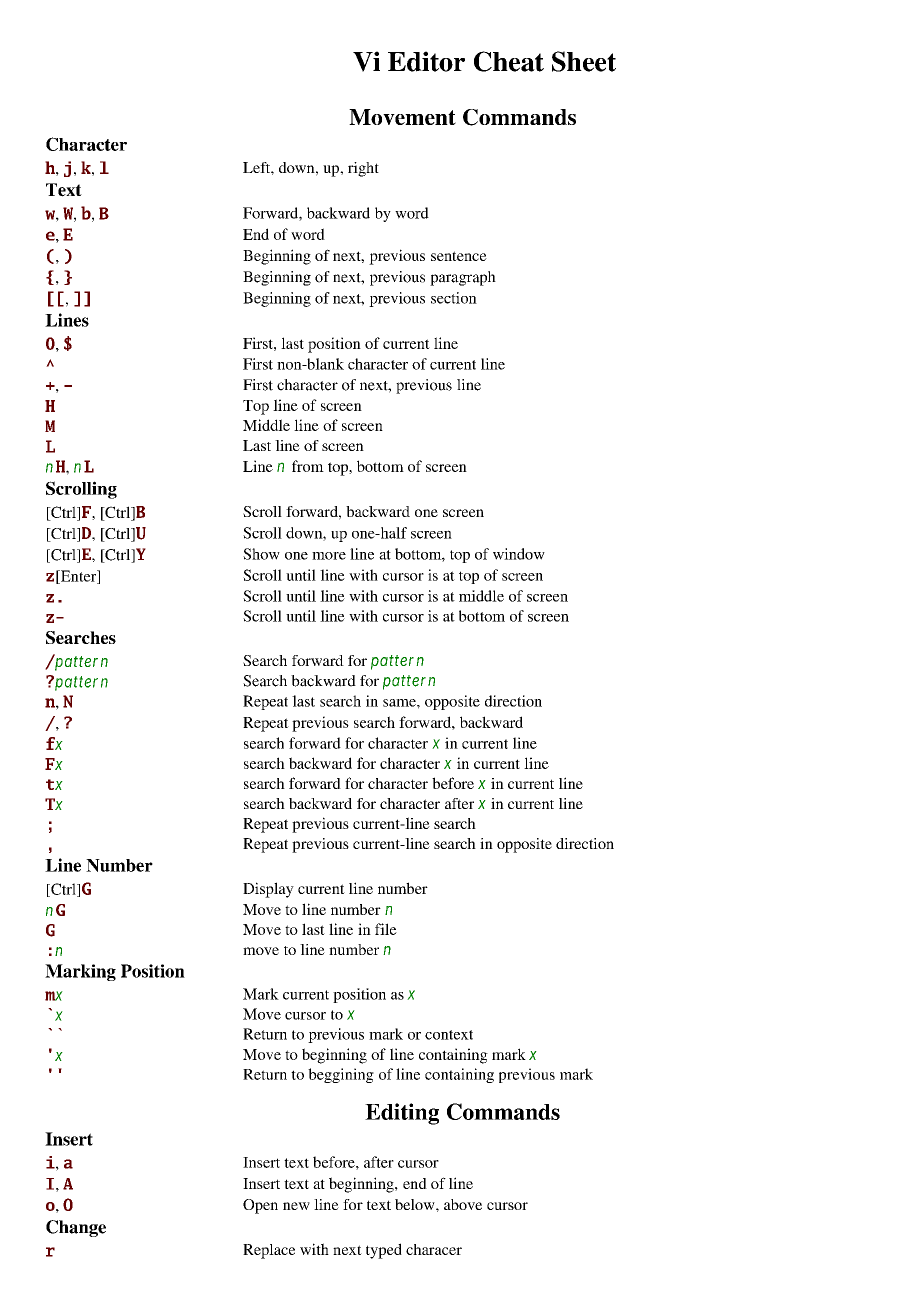  What do you see at coordinates (268, 890) in the screenshot?
I see `Display` at bounding box center [268, 890].
